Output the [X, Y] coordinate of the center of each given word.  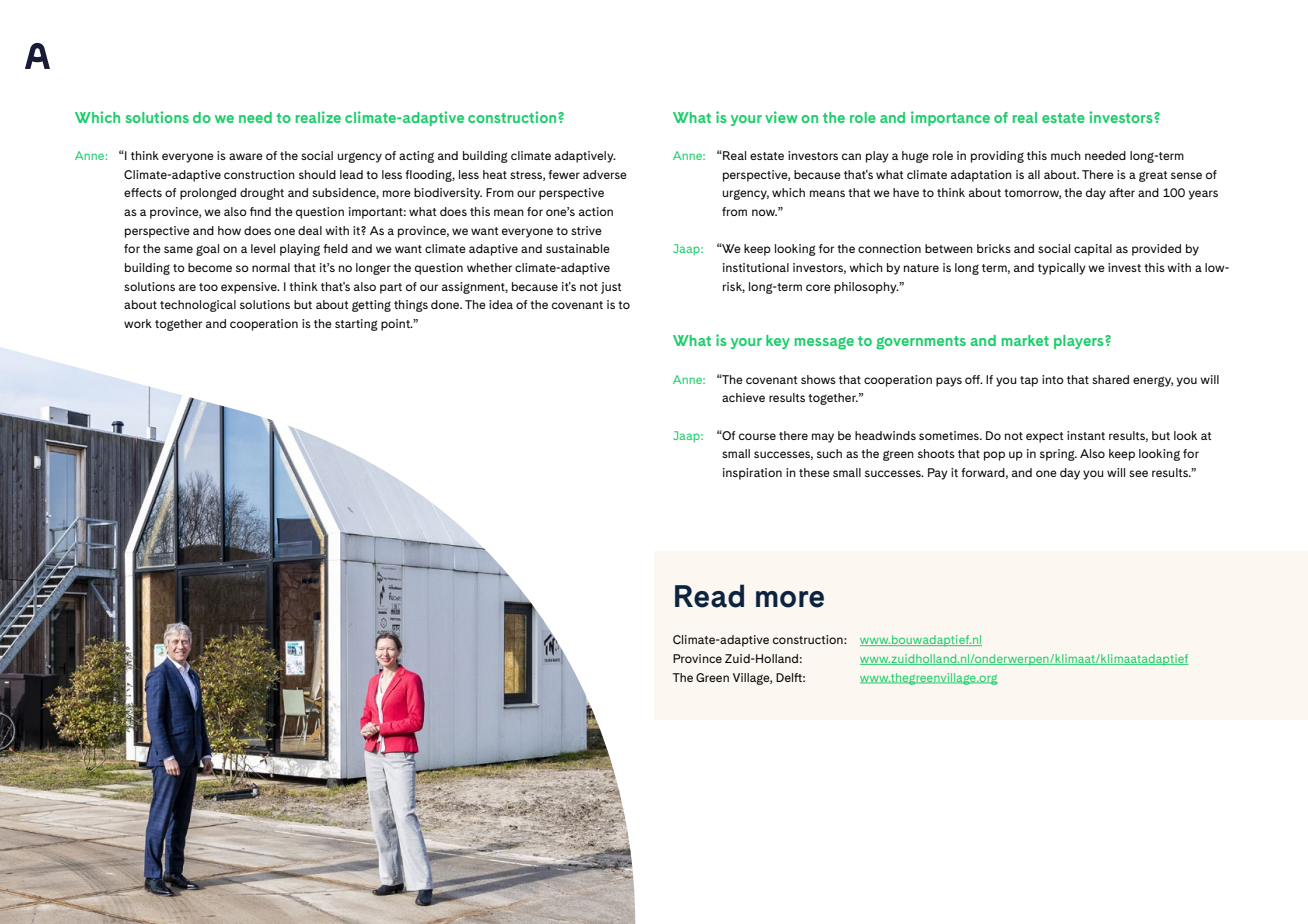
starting [356, 325]
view [781, 117]
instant [1086, 435]
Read [709, 596]
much [1066, 155]
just [611, 288]
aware [246, 156]
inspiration [752, 474]
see [1138, 473]
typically [1062, 269]
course [757, 436]
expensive [250, 288]
